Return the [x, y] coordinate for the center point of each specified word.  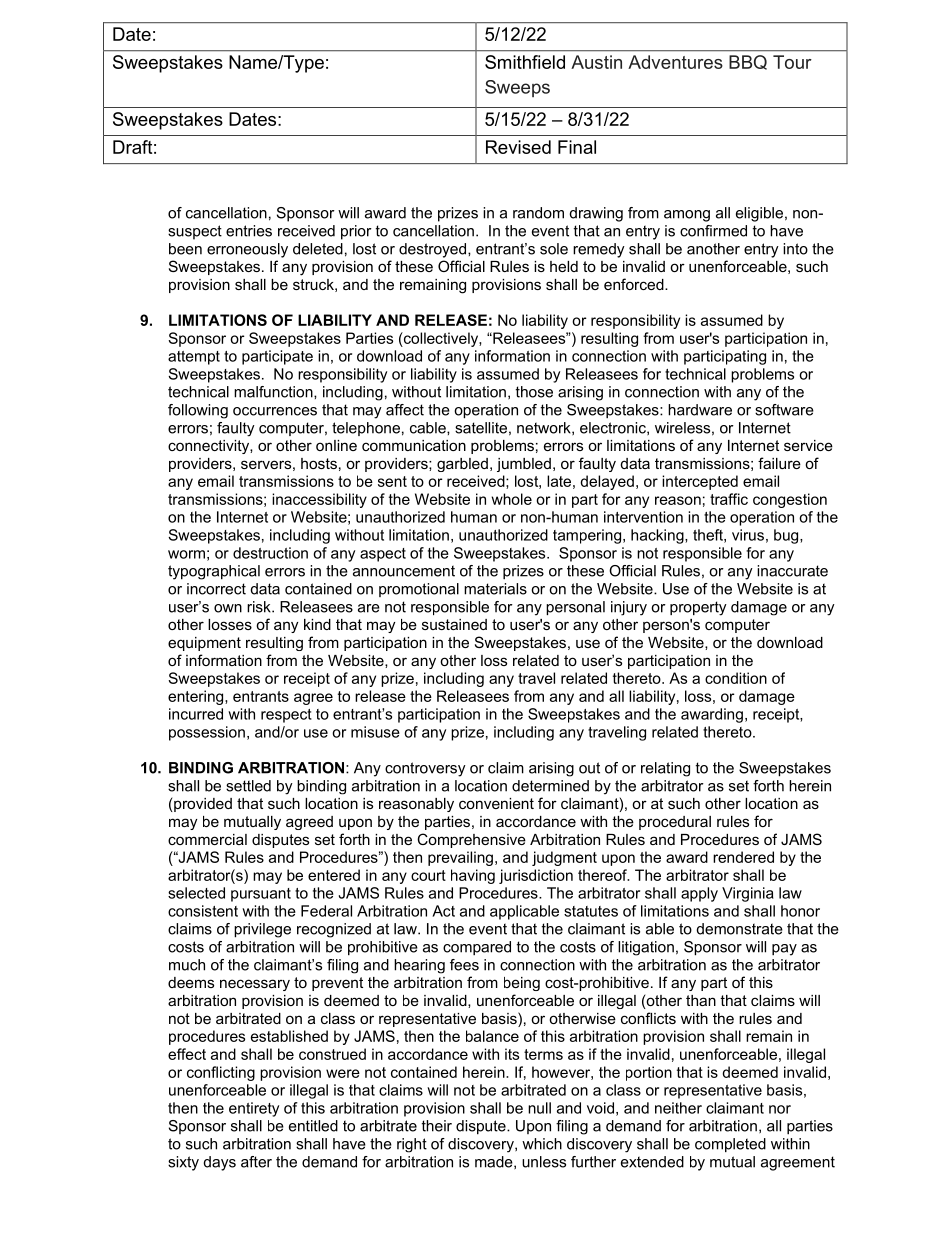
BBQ [748, 62]
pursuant [261, 895]
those [534, 392]
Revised [518, 147]
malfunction [274, 392]
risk [260, 607]
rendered [743, 857]
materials [495, 589]
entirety [254, 1109]
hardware [700, 410]
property [698, 608]
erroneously [247, 250]
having [473, 876]
